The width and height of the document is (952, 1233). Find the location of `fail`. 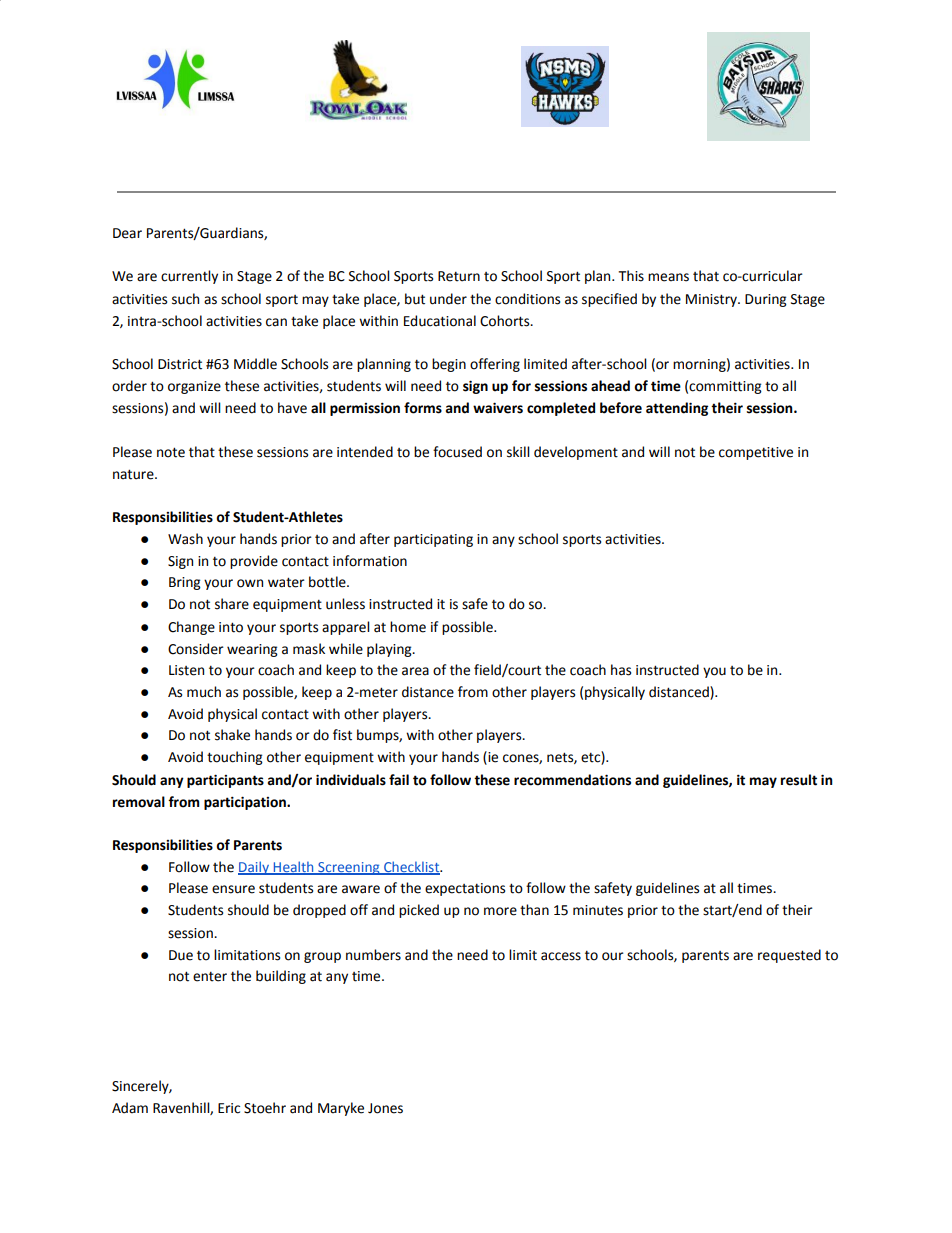

fail is located at coordinates (399, 780).
